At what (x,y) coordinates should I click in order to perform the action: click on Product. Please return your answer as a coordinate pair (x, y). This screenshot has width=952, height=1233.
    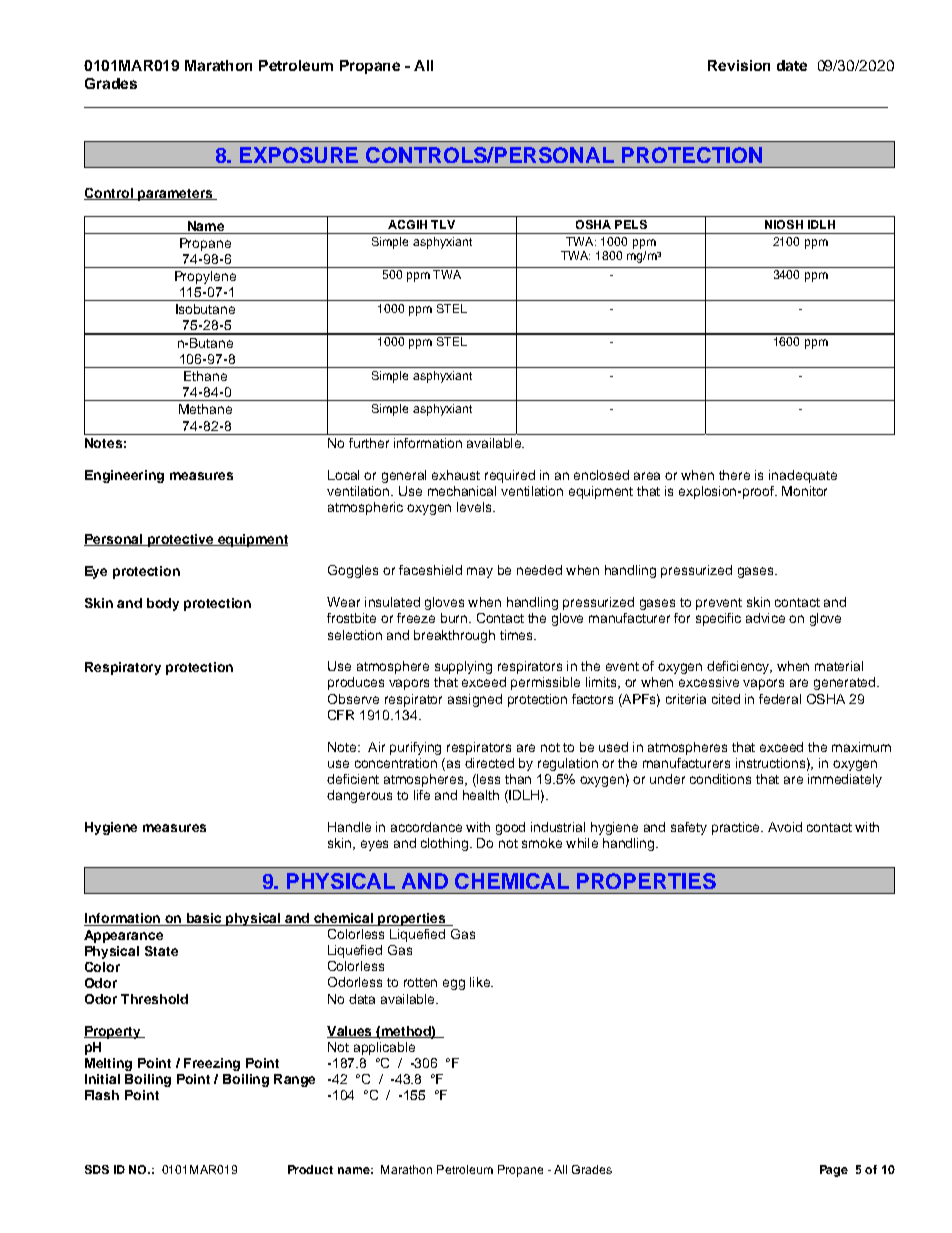
    Looking at the image, I should click on (310, 1169).
